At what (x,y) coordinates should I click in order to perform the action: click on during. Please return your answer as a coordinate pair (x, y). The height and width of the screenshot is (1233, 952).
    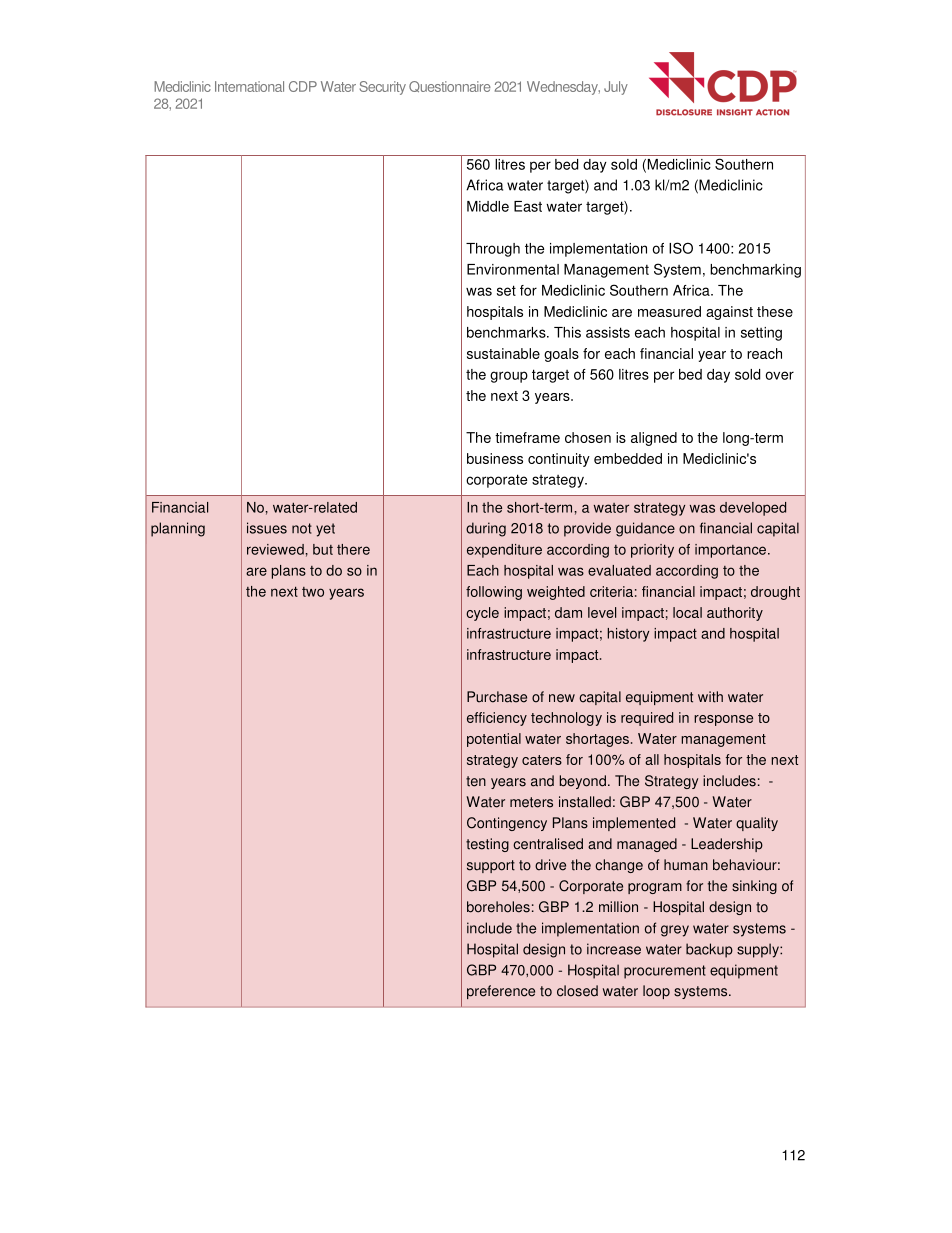
    Looking at the image, I should click on (486, 529).
